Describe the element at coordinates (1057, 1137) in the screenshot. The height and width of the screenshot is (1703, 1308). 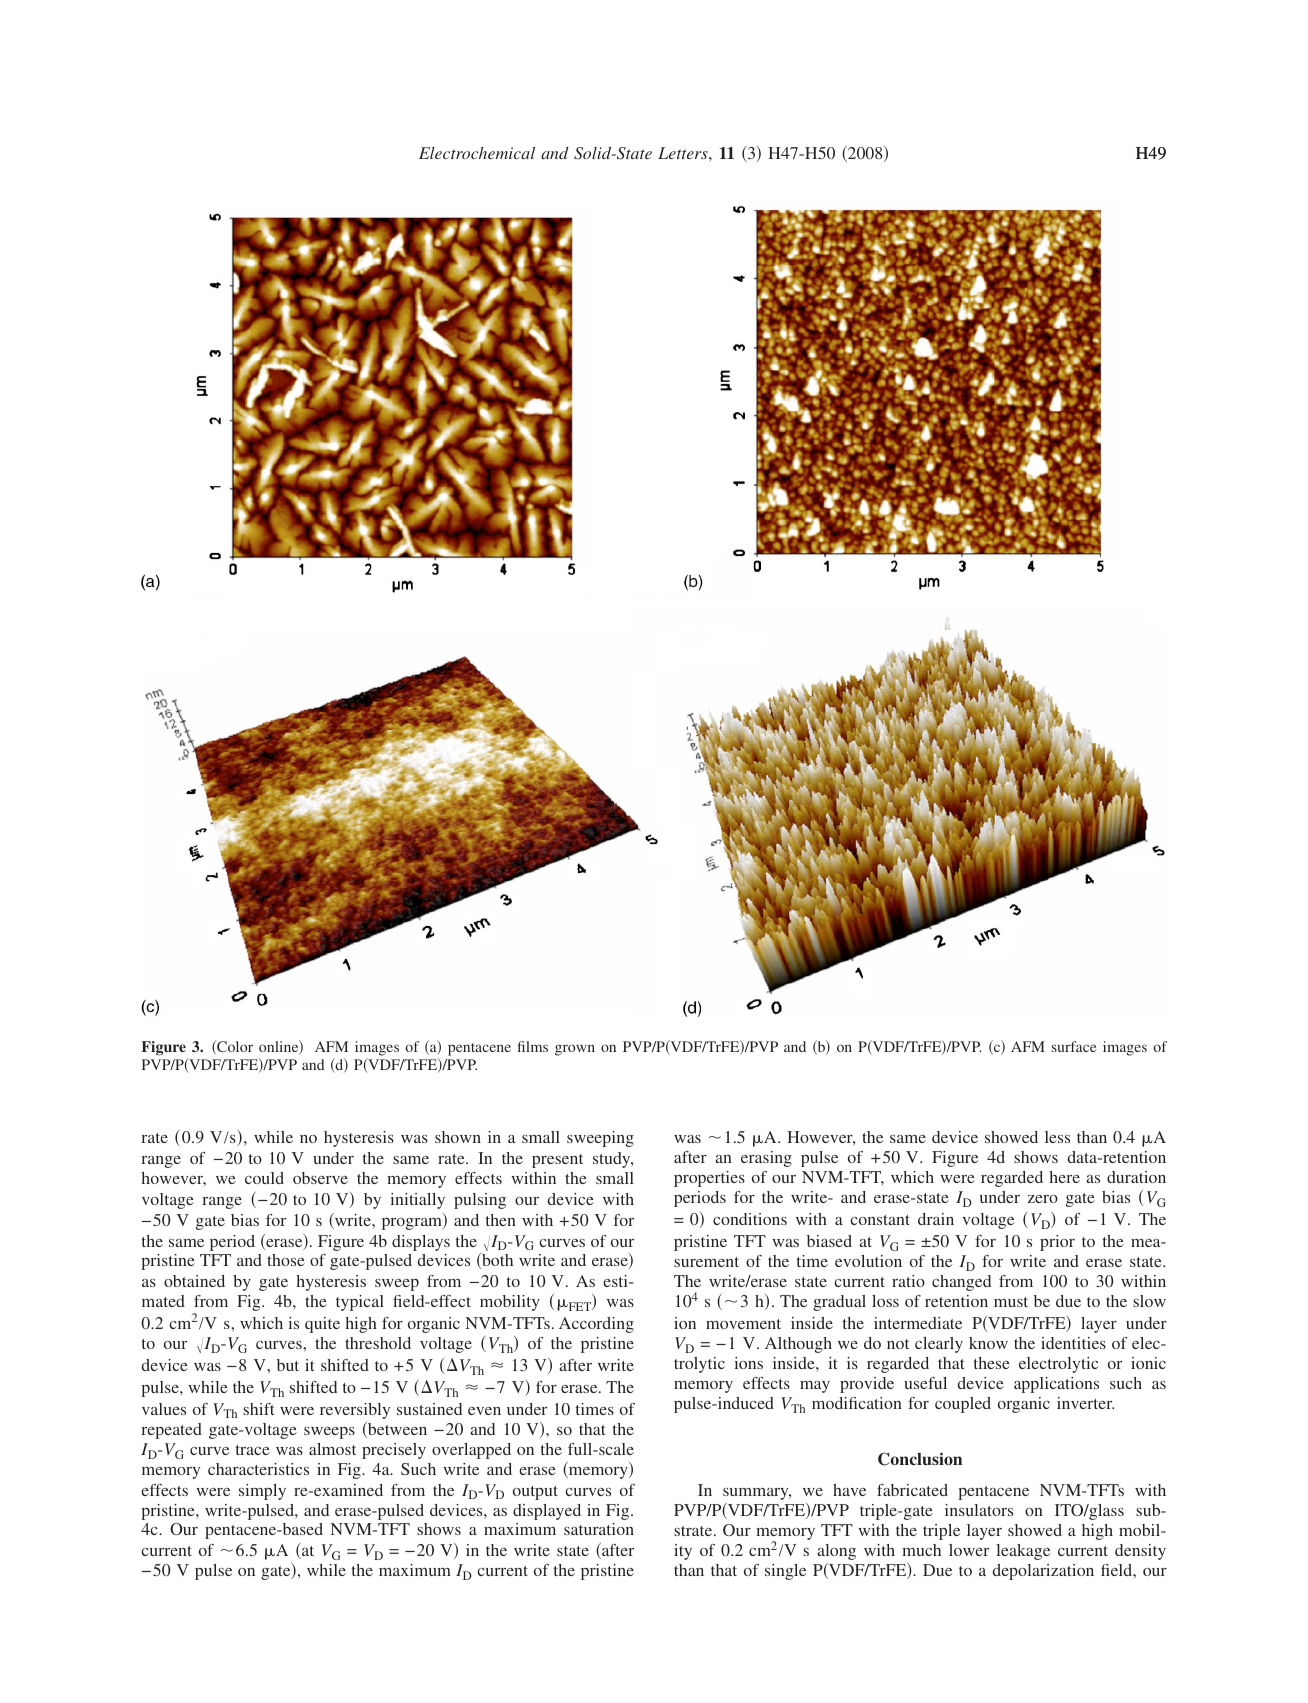
I see `less` at that location.
